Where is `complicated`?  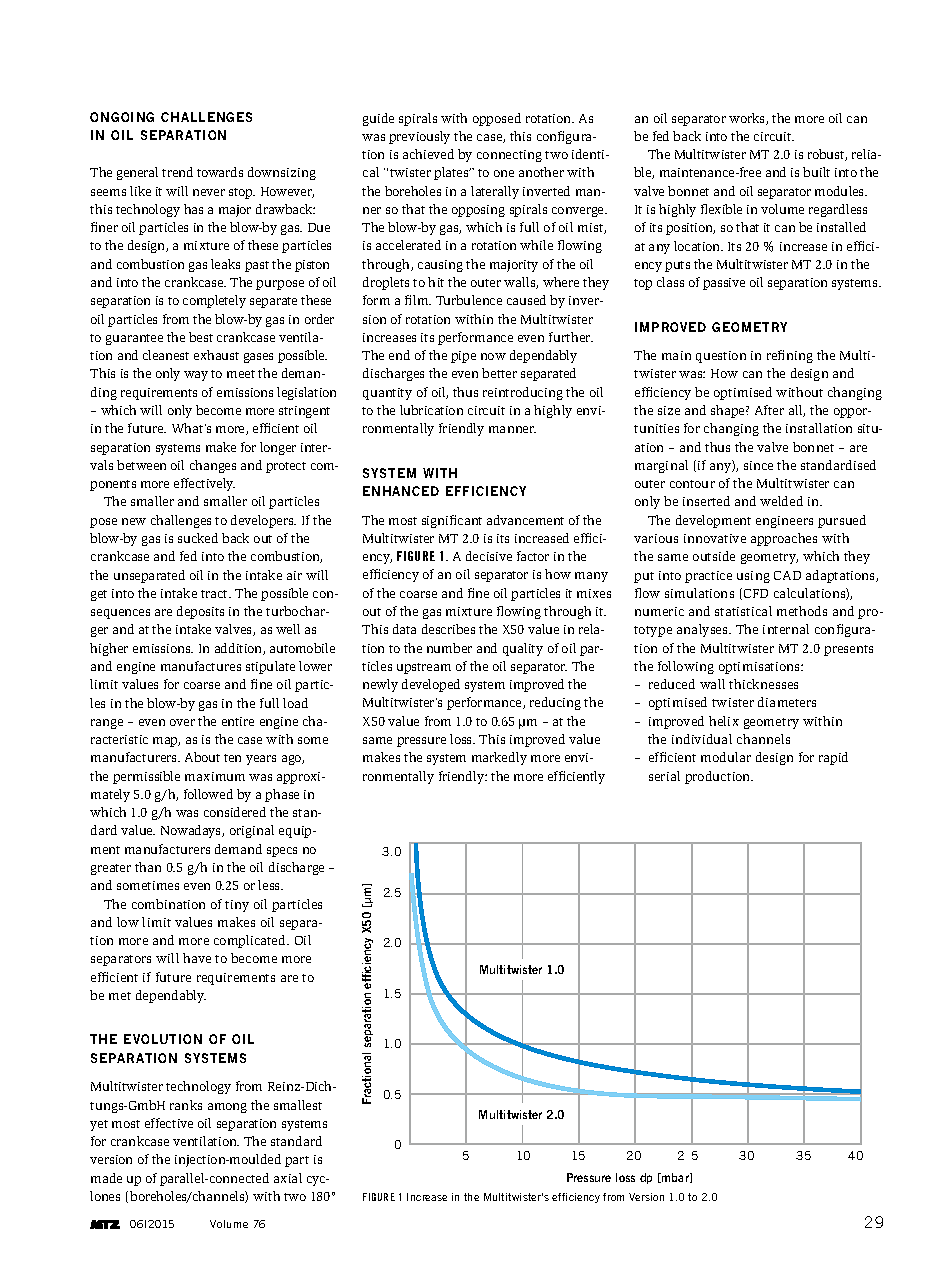 complicated is located at coordinates (251, 941).
